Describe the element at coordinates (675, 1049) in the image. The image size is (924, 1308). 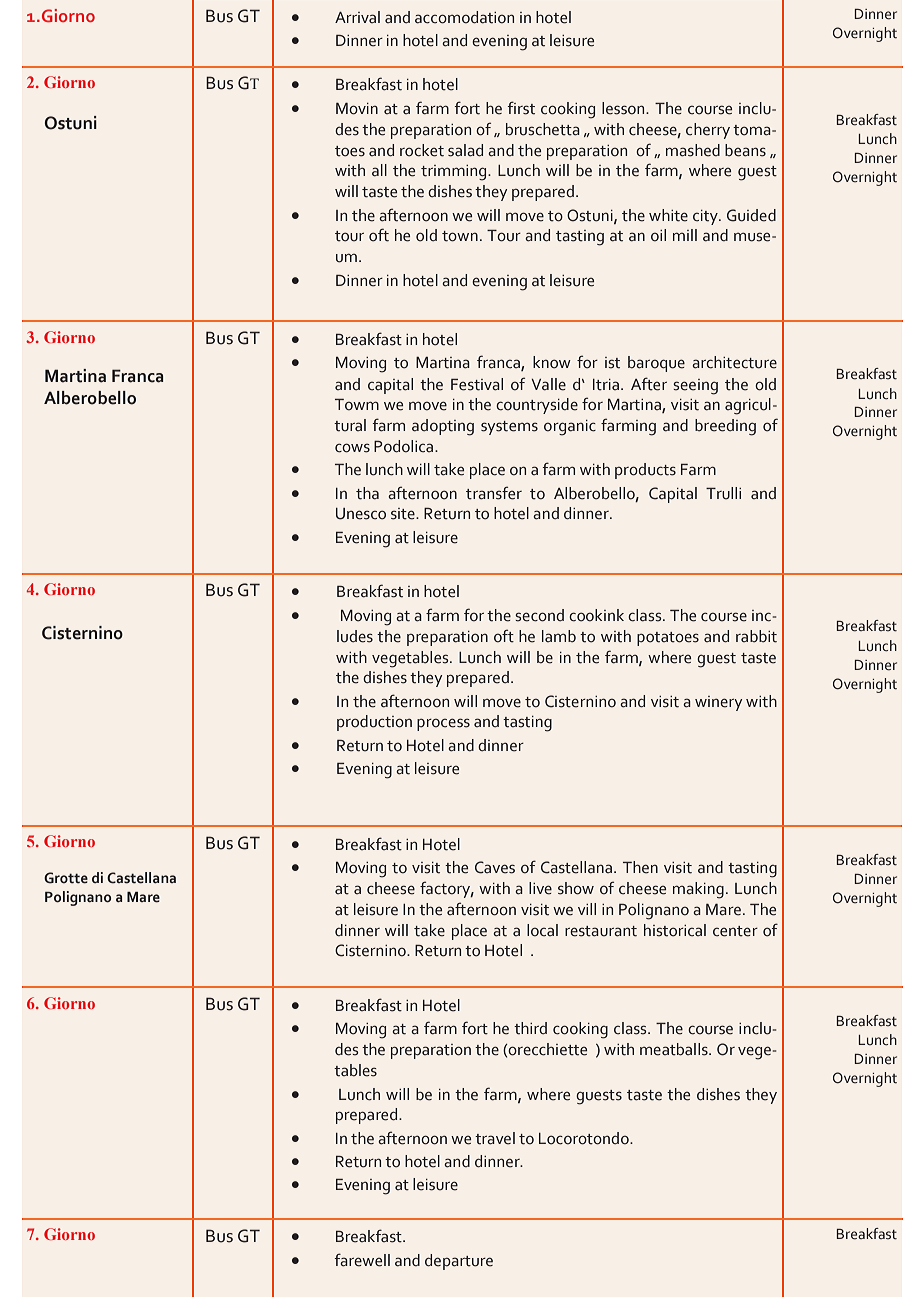
I see `meatballs` at that location.
